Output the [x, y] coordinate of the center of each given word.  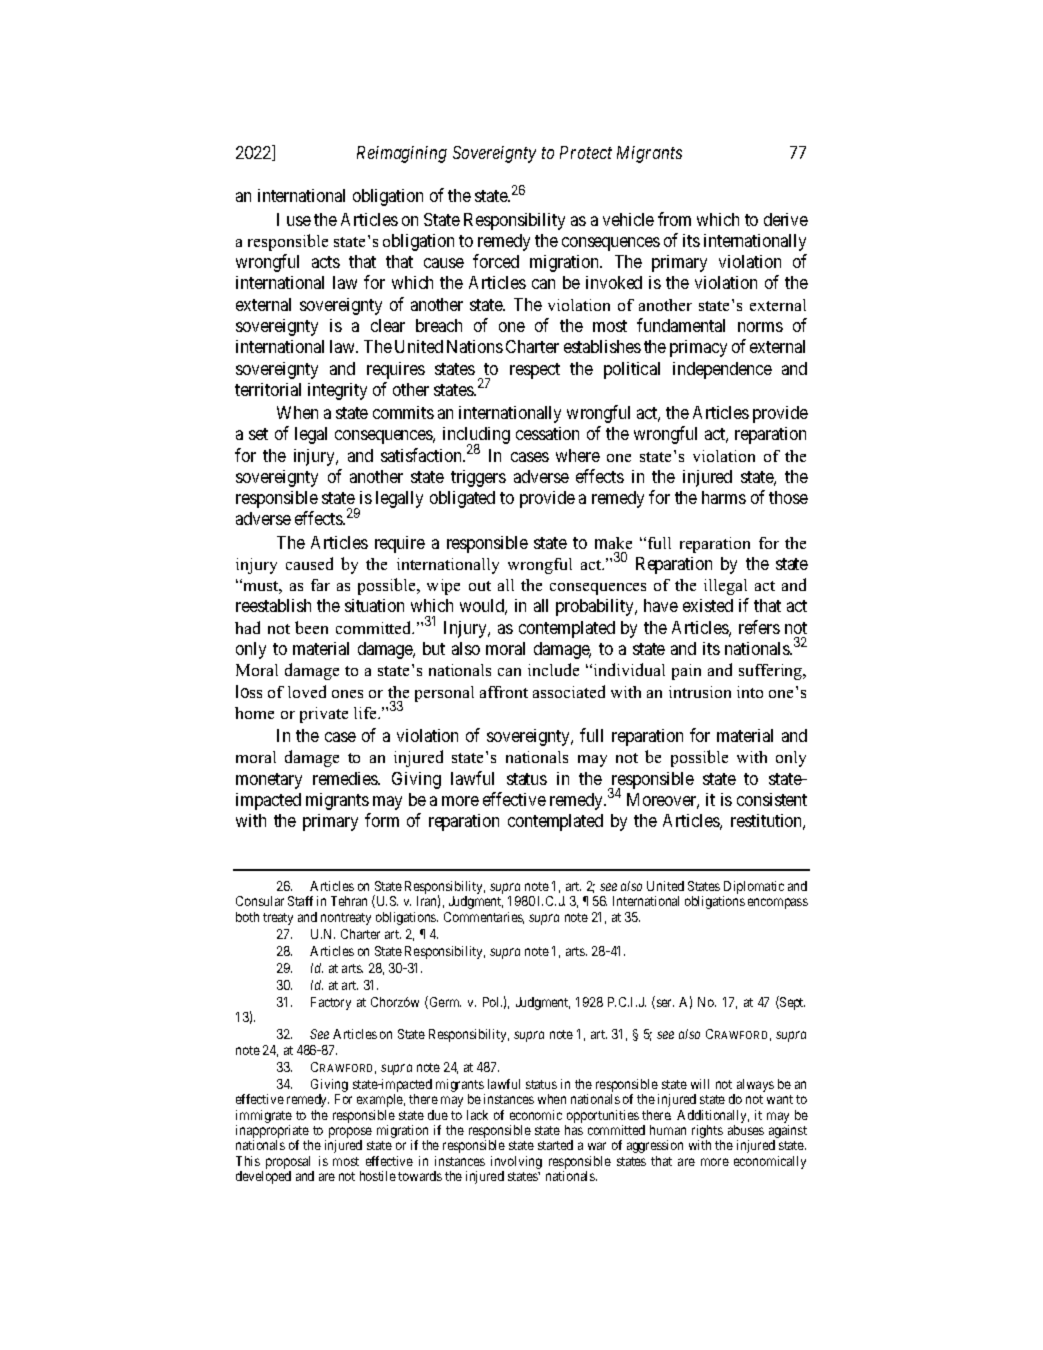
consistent [772, 799]
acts [326, 262]
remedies [346, 778]
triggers [478, 478]
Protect [586, 152]
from [674, 219]
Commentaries [484, 918]
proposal [290, 1164]
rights [707, 1133]
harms [724, 497]
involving [516, 1164]
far [320, 585]
